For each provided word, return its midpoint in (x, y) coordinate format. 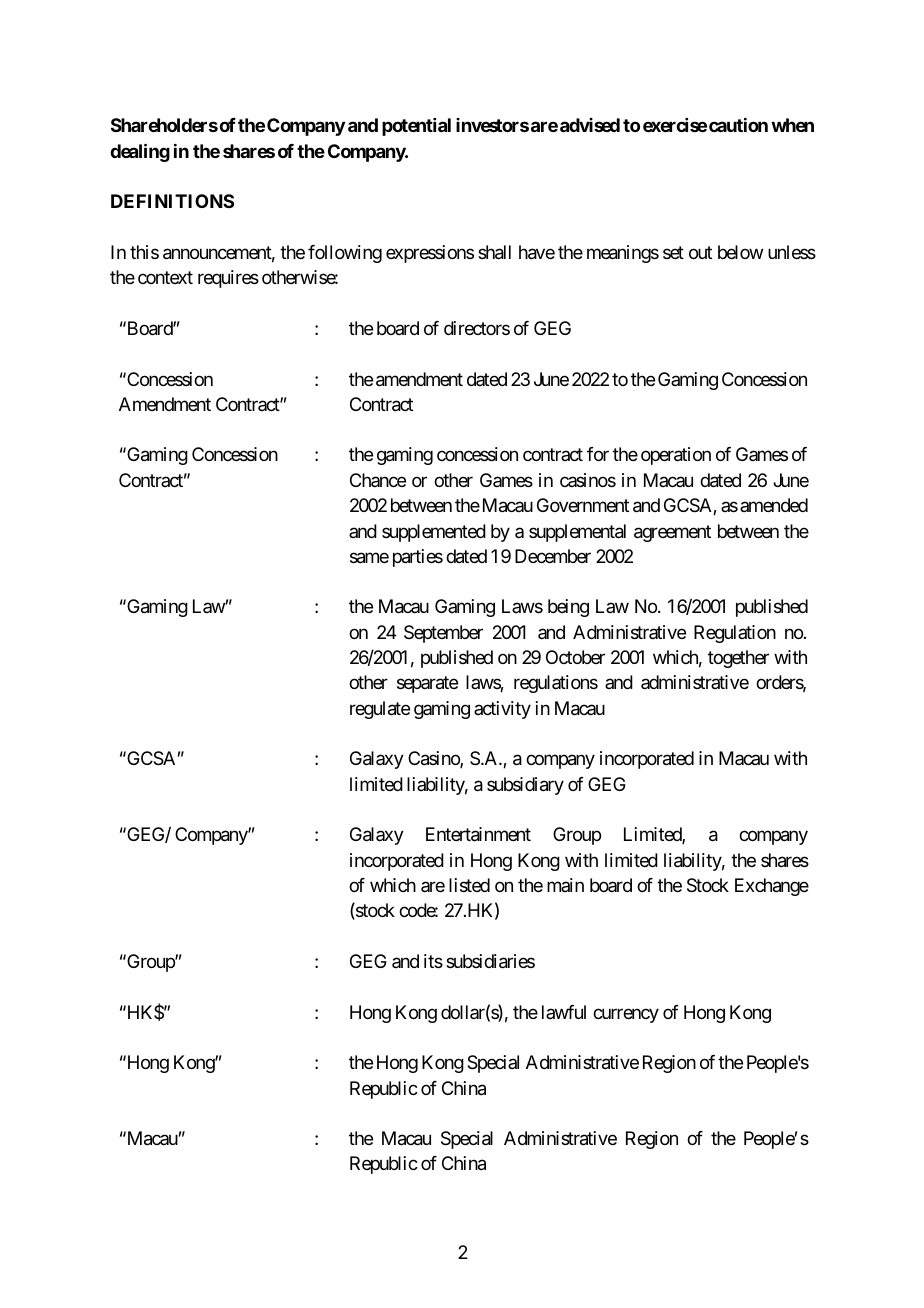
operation (676, 456)
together (738, 659)
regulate (380, 710)
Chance (378, 480)
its (433, 961)
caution (738, 125)
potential (416, 127)
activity (502, 710)
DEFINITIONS (172, 201)
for (598, 454)
